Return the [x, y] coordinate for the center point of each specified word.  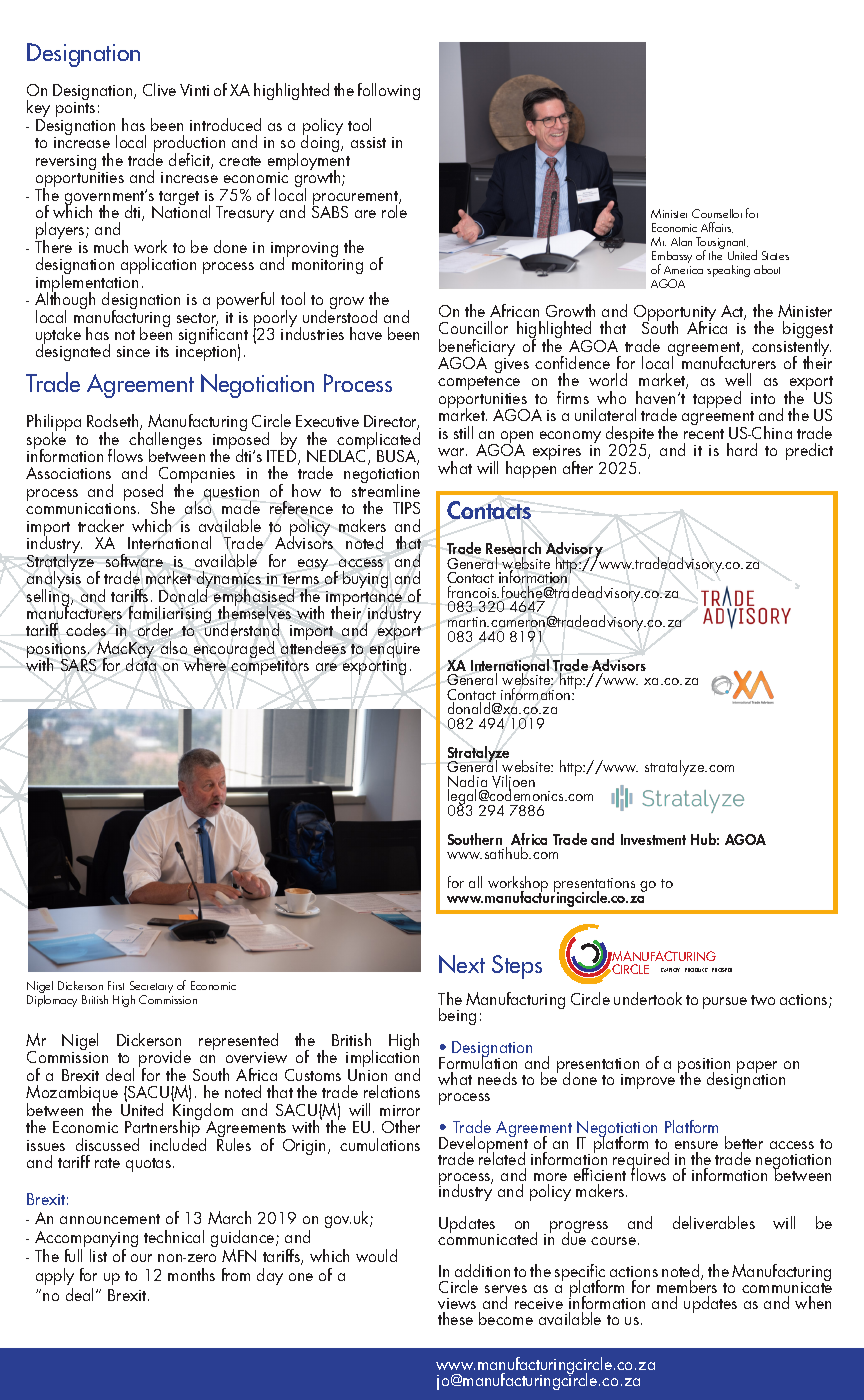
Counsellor [717, 213]
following [389, 91]
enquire [395, 652]
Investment [653, 839]
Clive [159, 89]
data [141, 663]
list [98, 1255]
